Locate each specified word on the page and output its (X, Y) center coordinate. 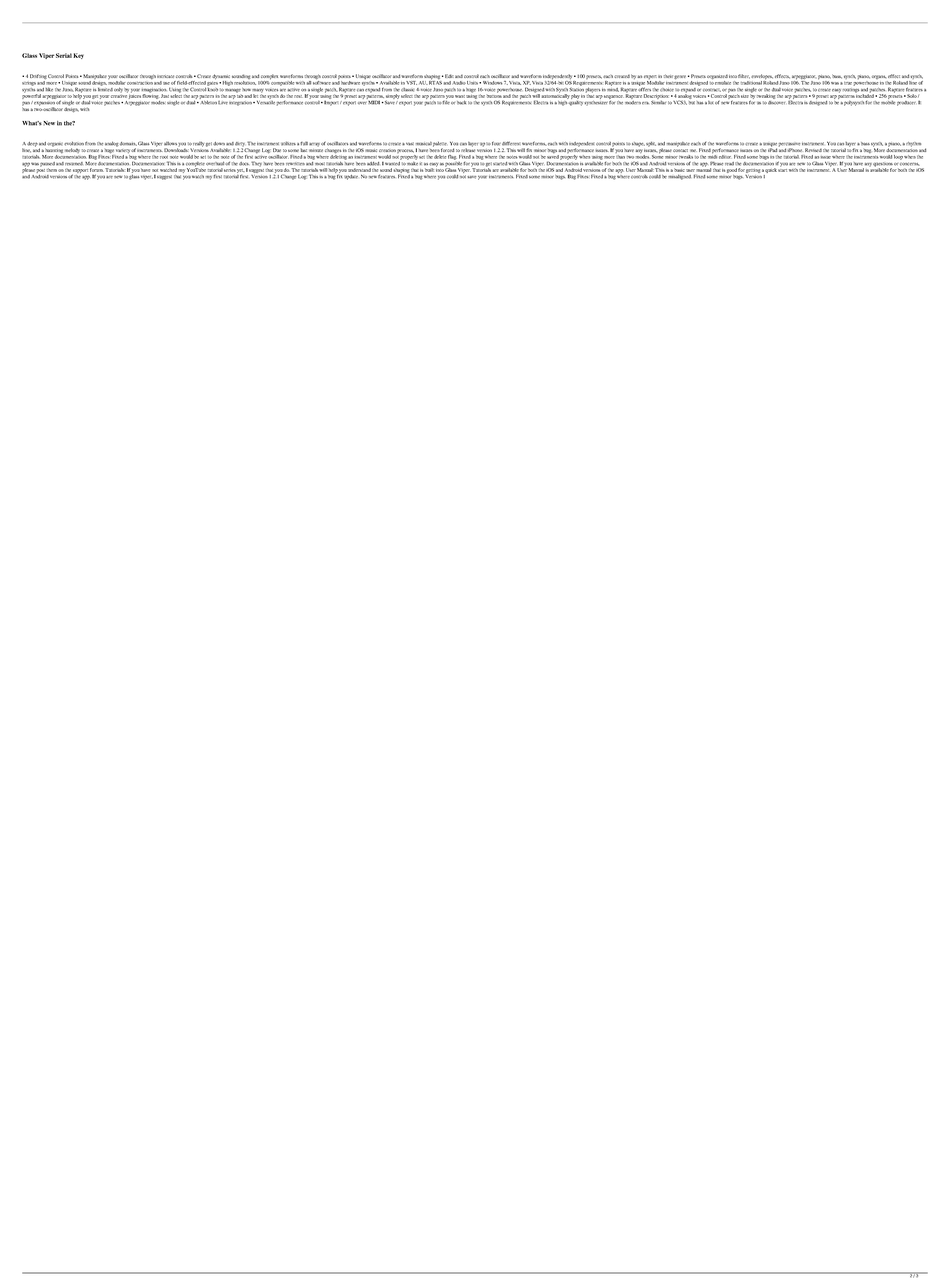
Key (78, 56)
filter (744, 76)
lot (710, 102)
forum (96, 170)
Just (165, 96)
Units (473, 83)
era (645, 103)
